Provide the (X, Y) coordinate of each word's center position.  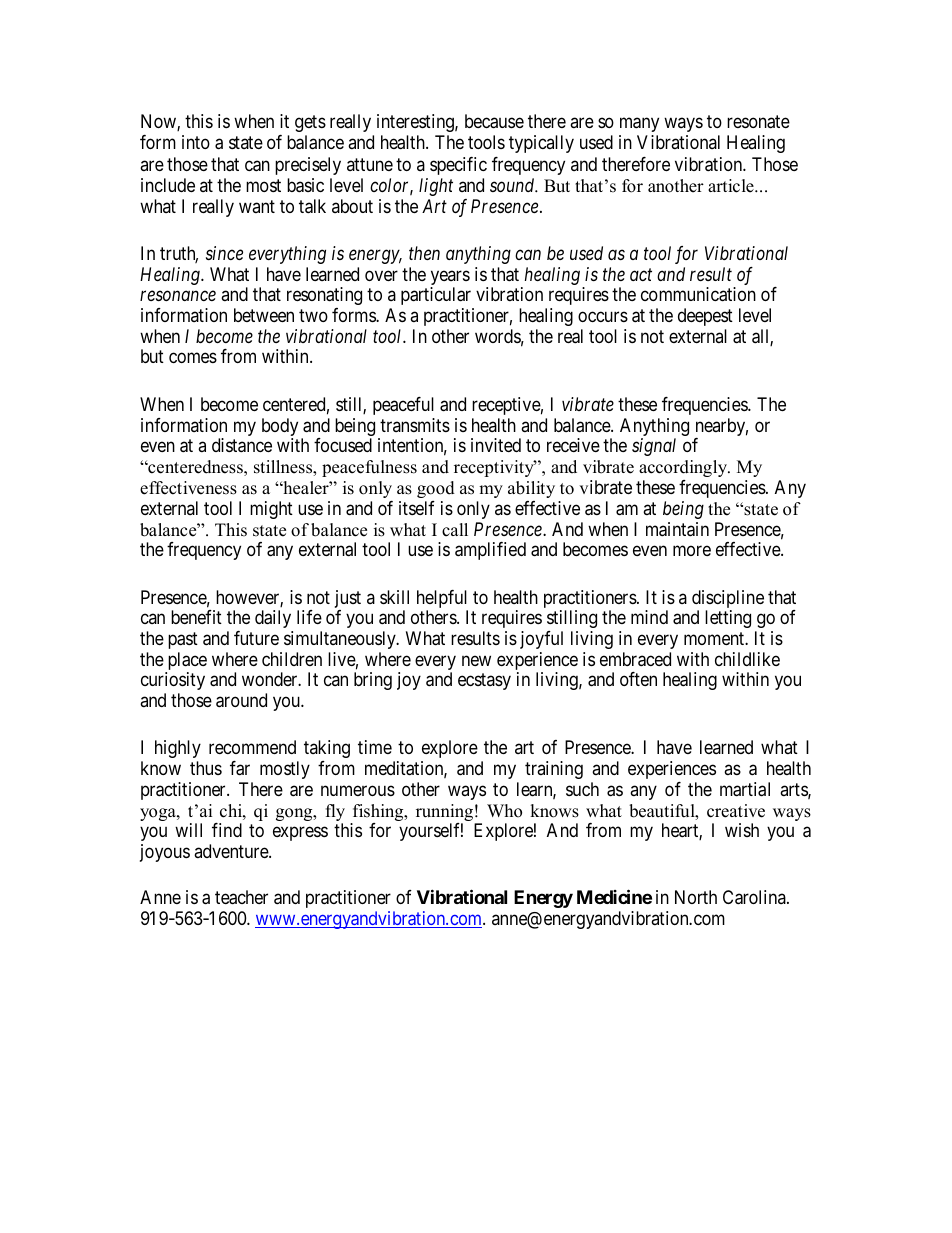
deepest (705, 317)
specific (458, 166)
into (196, 142)
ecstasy (484, 682)
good (436, 489)
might (271, 510)
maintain (677, 529)
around (241, 700)
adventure (232, 851)
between (264, 315)
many (639, 124)
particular (436, 296)
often (638, 679)
